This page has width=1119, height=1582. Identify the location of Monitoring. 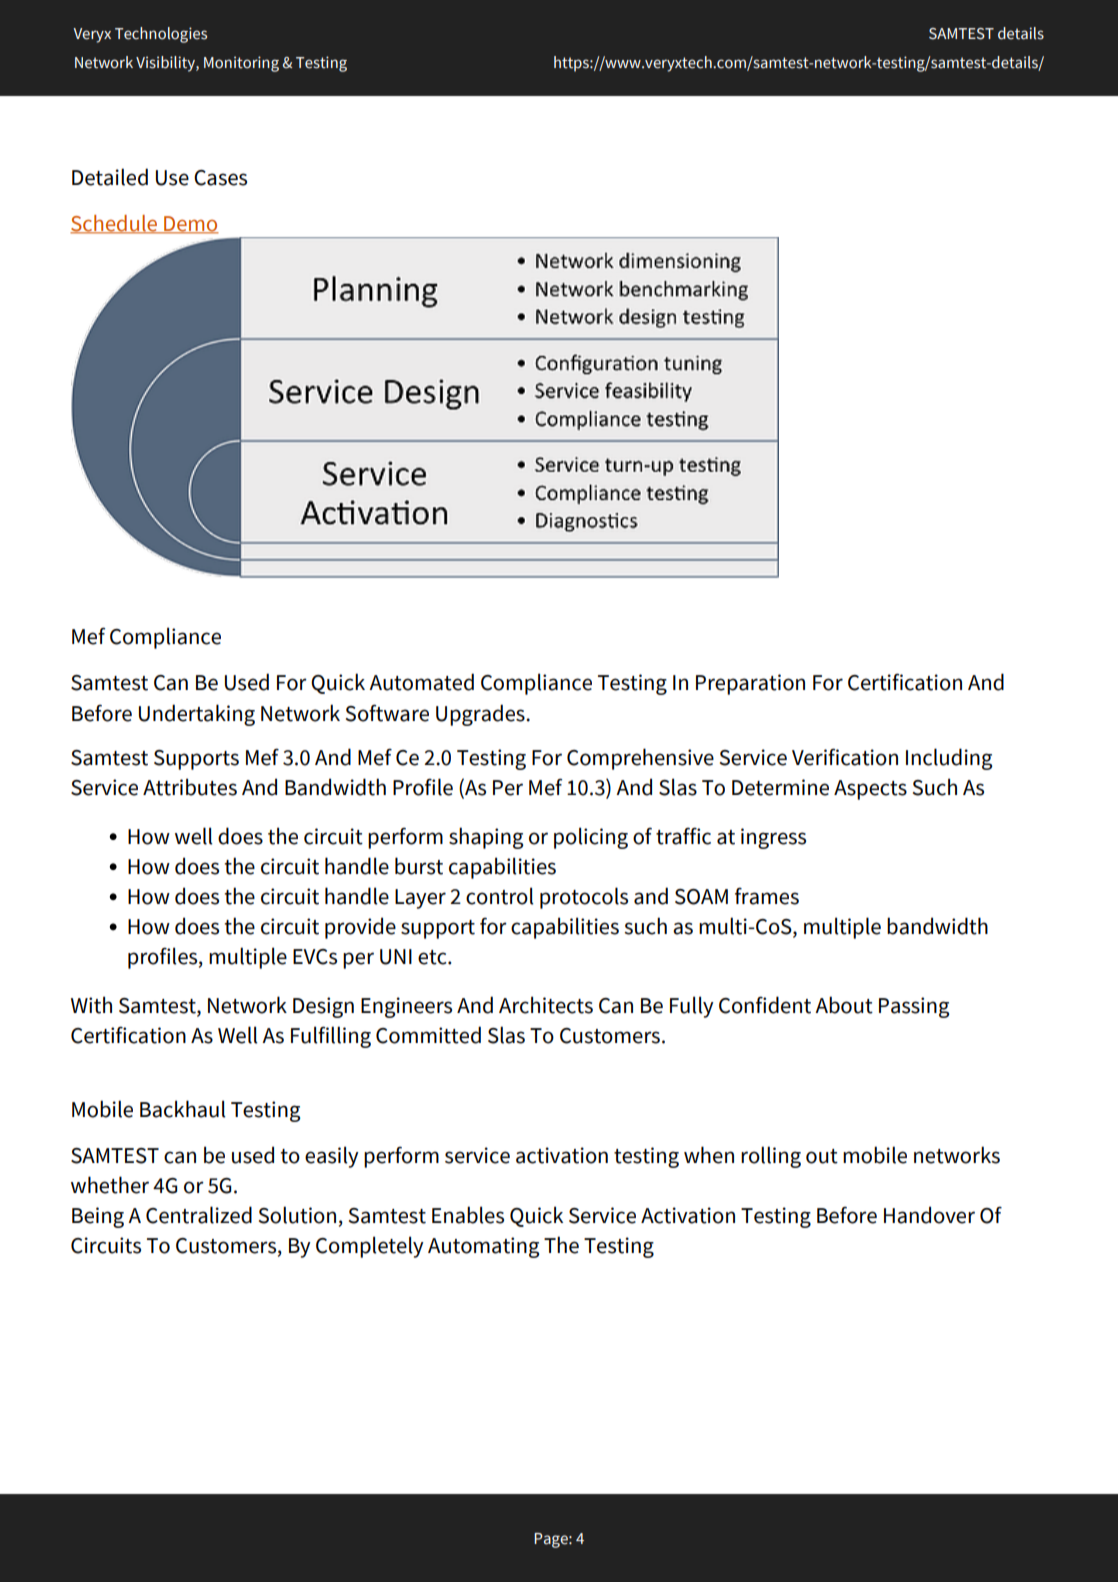
(241, 64).
